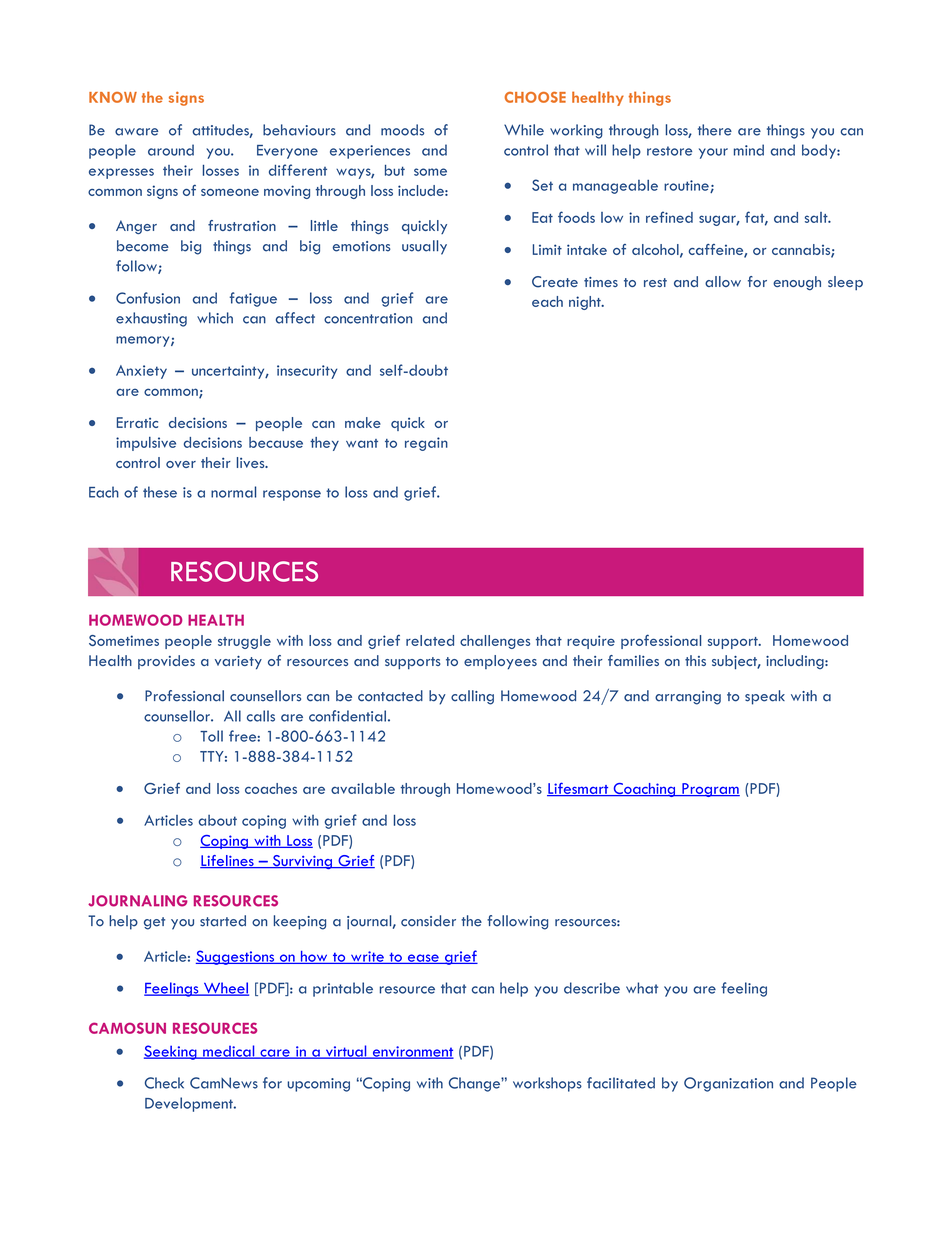 The height and width of the screenshot is (1233, 952). Describe the element at coordinates (229, 1052) in the screenshot. I see `medical` at that location.
